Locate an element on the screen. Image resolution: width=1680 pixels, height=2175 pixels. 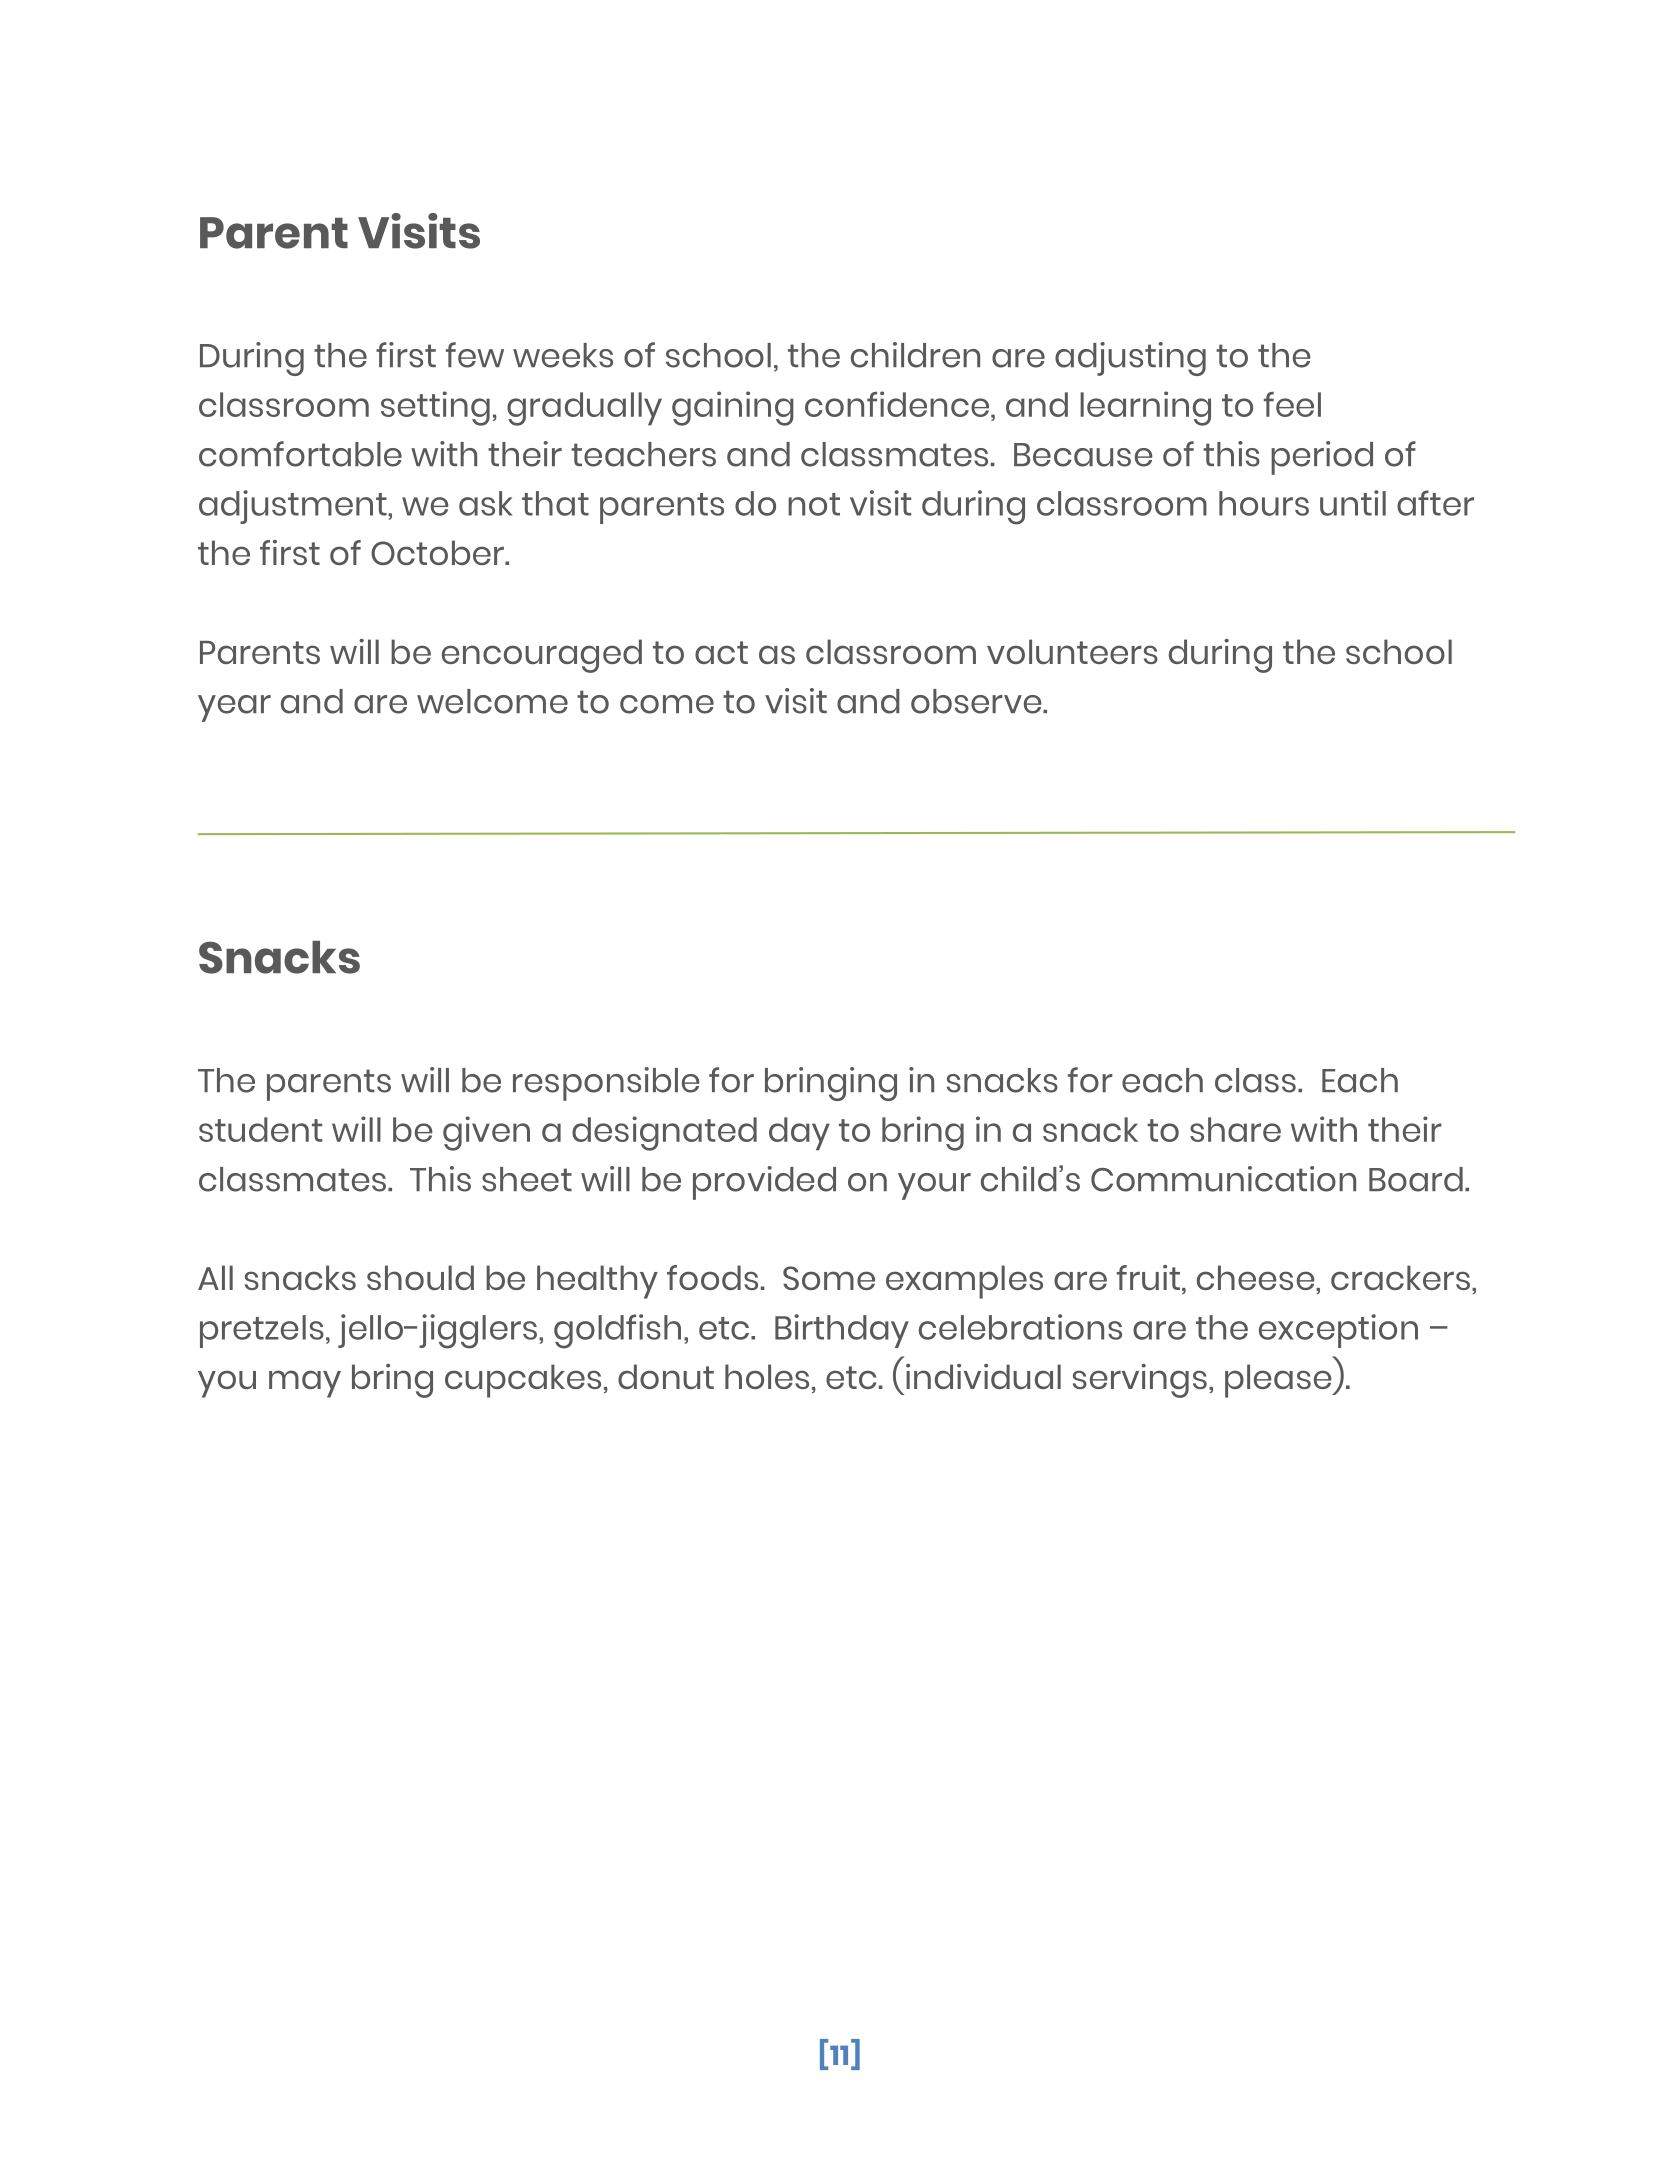
observe is located at coordinates (977, 701).
